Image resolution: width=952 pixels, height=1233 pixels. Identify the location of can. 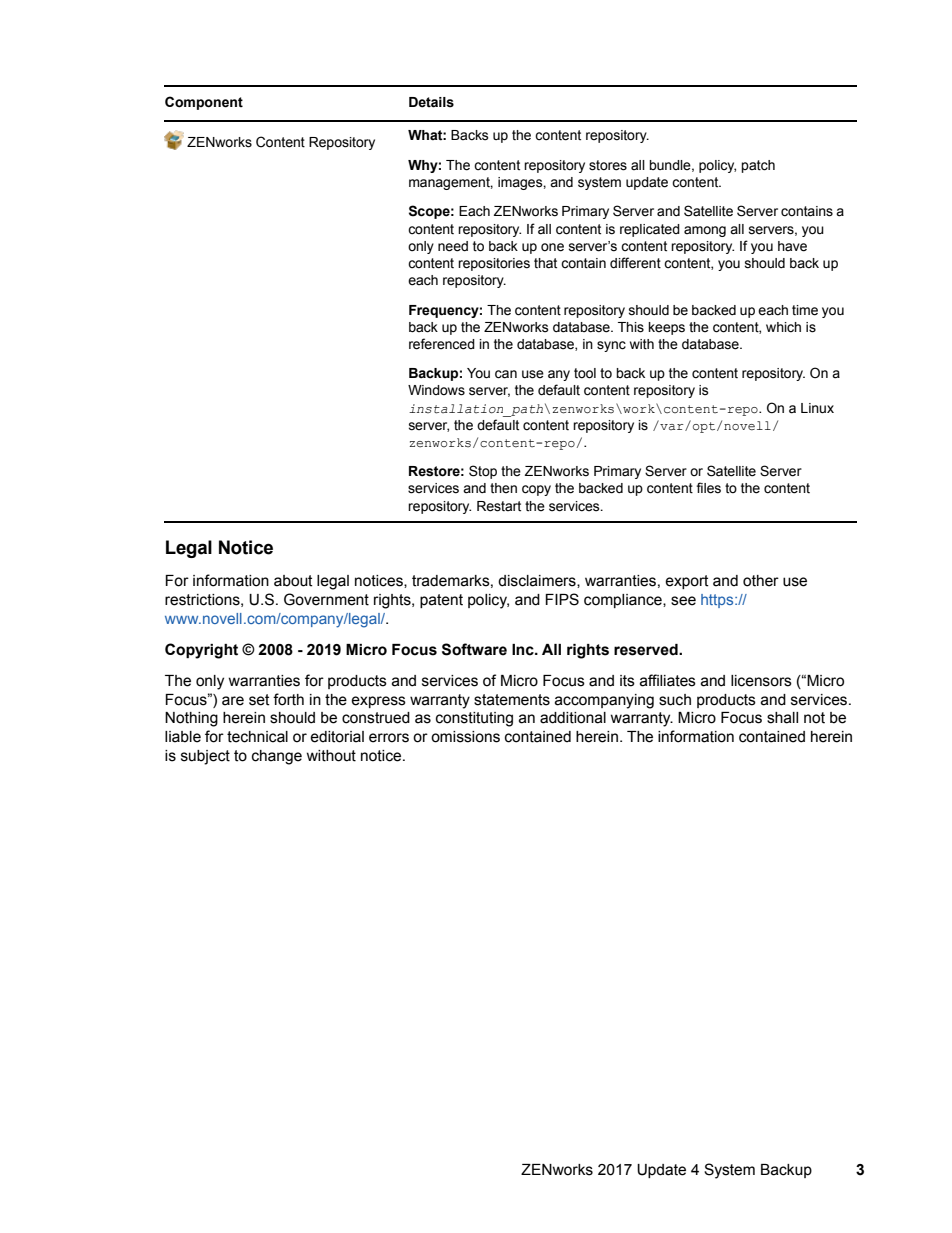
(506, 374).
